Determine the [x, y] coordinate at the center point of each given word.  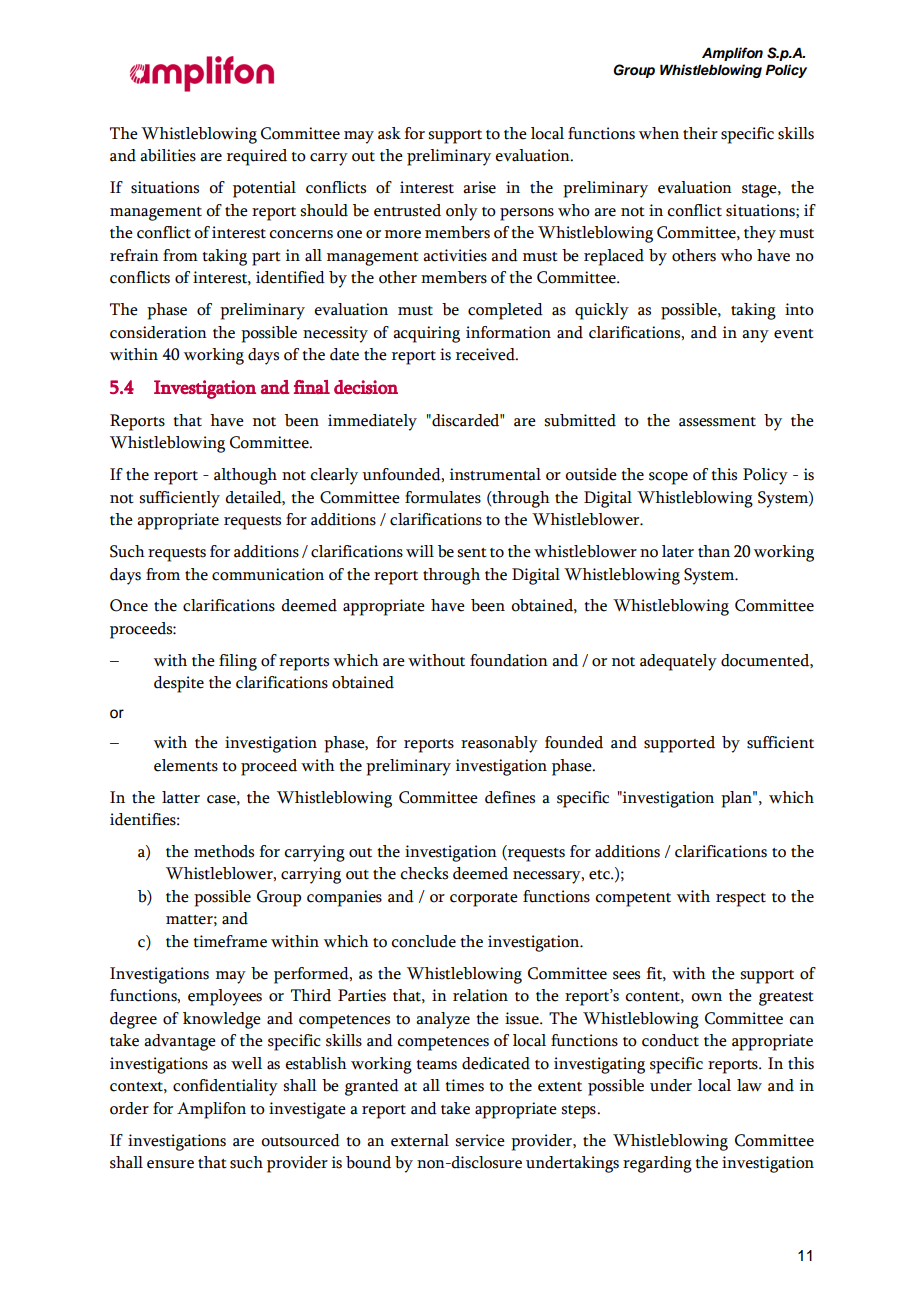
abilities [168, 155]
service [480, 1140]
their [700, 133]
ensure [170, 1164]
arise [479, 187]
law [749, 1085]
